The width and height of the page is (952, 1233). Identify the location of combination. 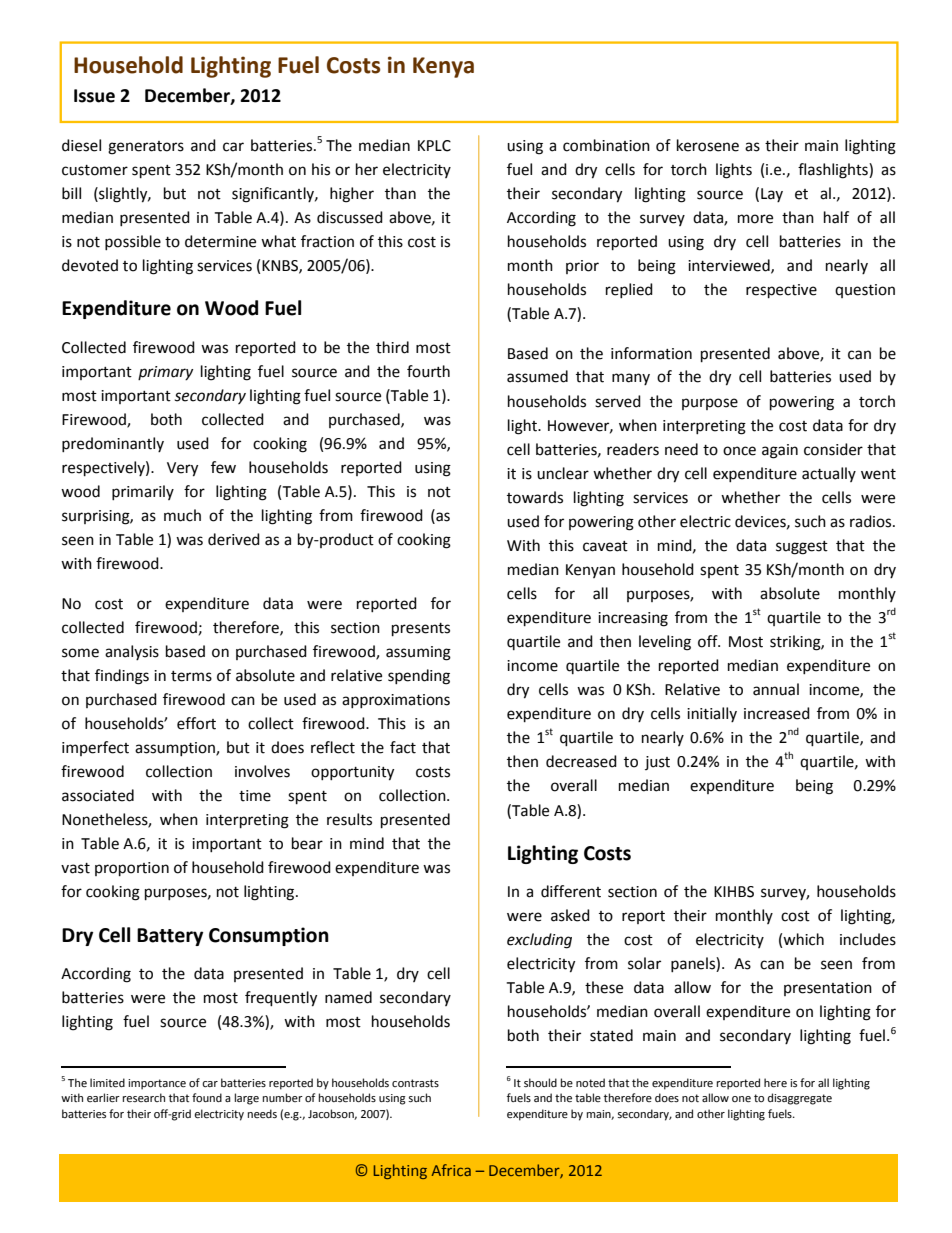
(606, 145).
